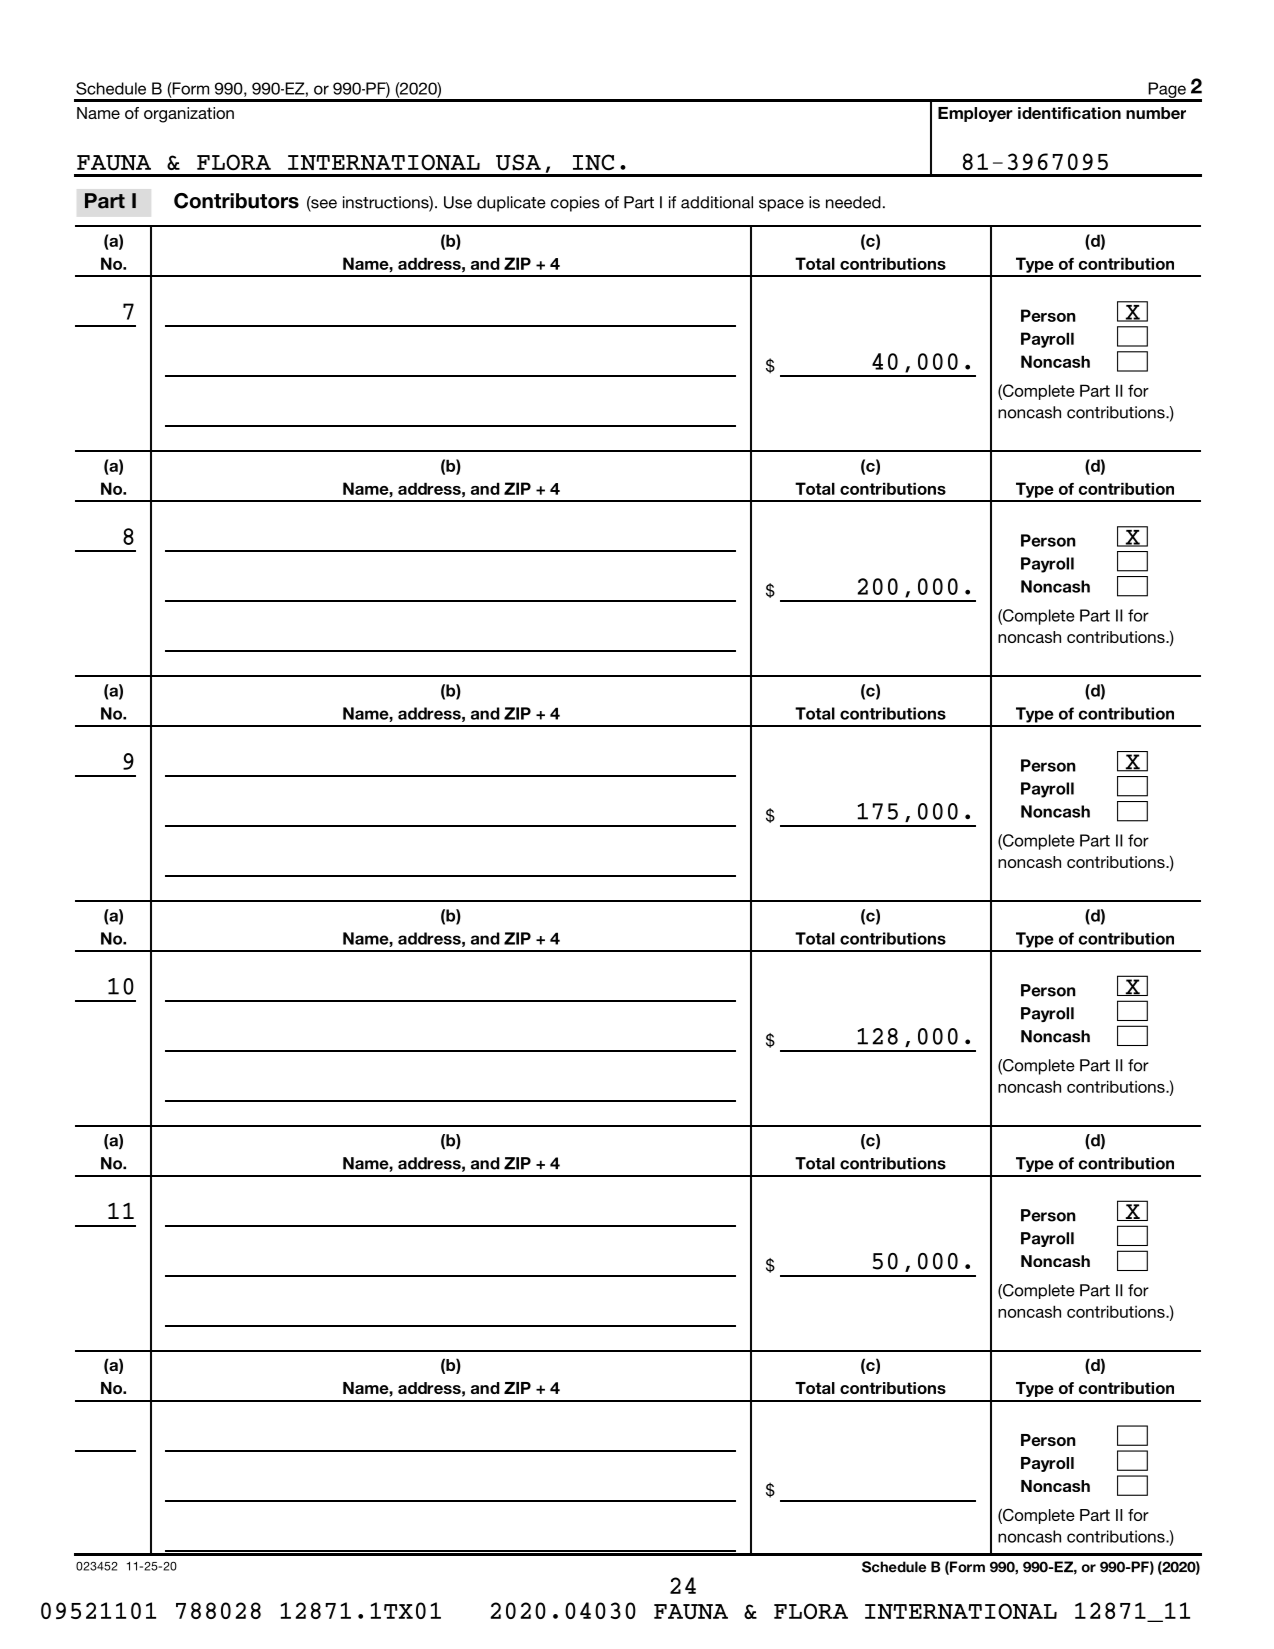  What do you see at coordinates (975, 114) in the page?
I see `Employer` at bounding box center [975, 114].
